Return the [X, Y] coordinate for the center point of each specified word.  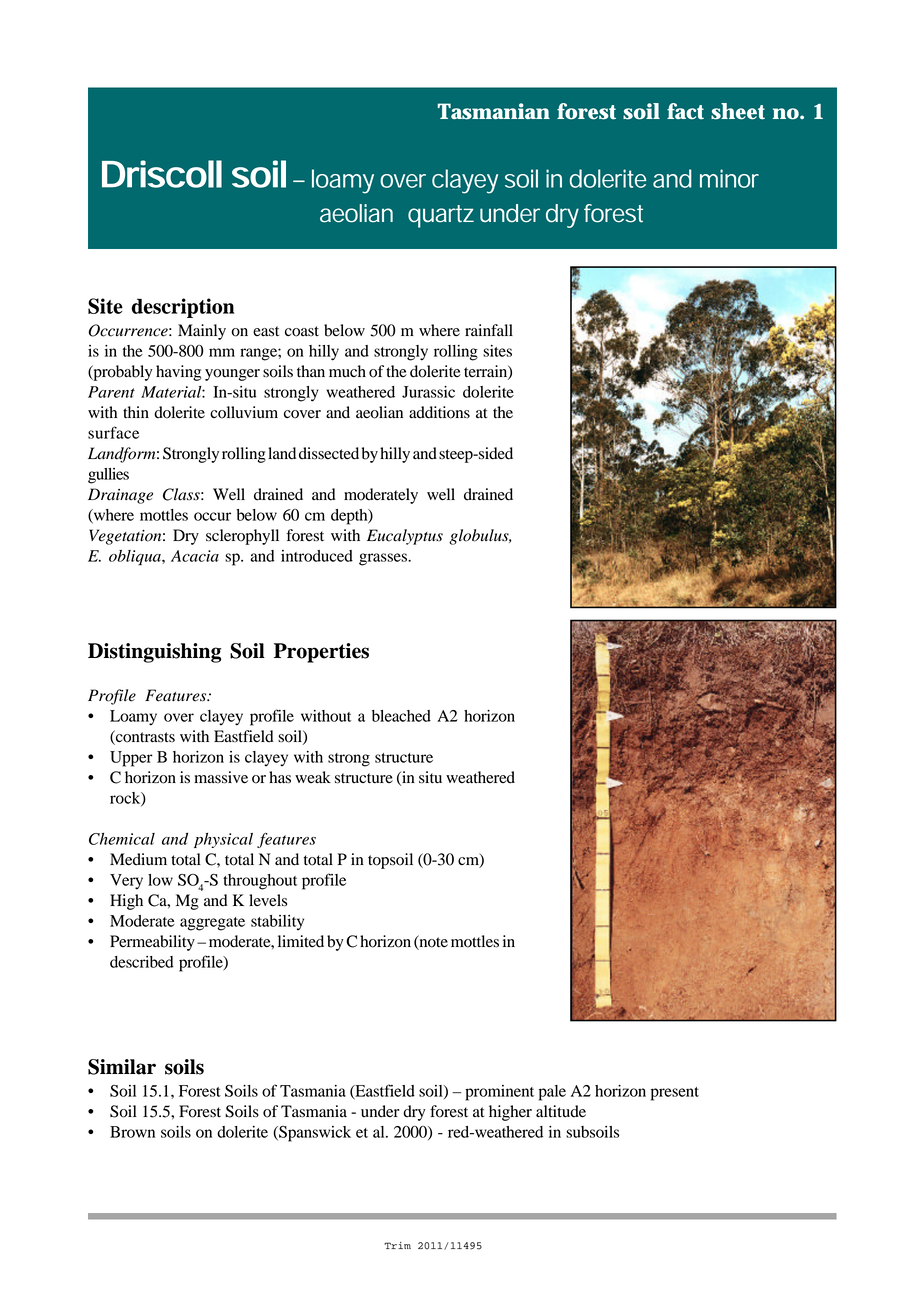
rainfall [489, 330]
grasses [384, 559]
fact [685, 111]
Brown [132, 1132]
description [182, 308]
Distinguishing [154, 653]
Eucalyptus [405, 537]
